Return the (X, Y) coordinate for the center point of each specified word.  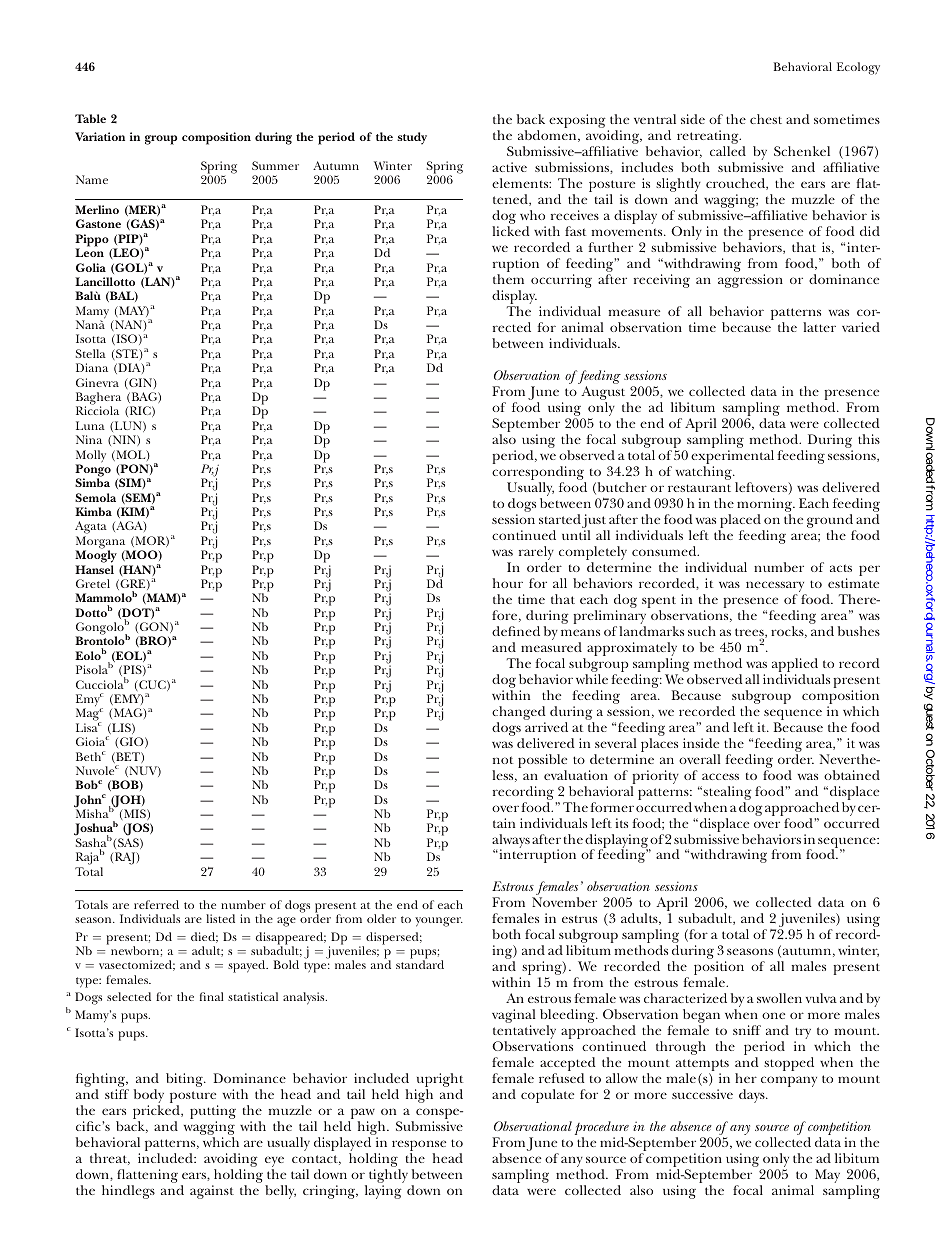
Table (90, 118)
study (412, 138)
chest (766, 119)
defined (516, 631)
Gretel (93, 583)
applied (795, 666)
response (419, 1147)
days (753, 1096)
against (212, 1192)
